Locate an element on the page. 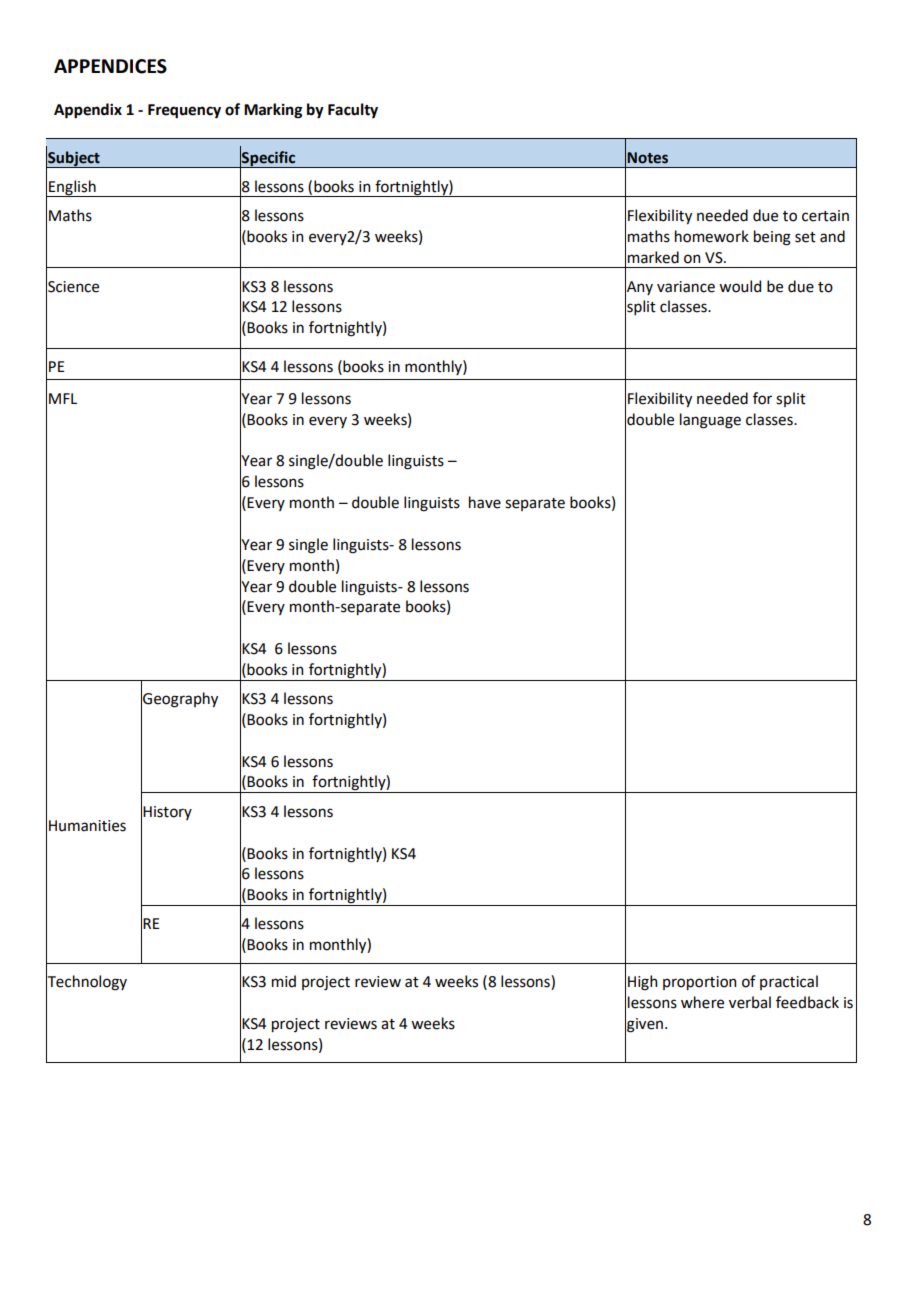 The width and height of the document is (924, 1308). have is located at coordinates (485, 502).
